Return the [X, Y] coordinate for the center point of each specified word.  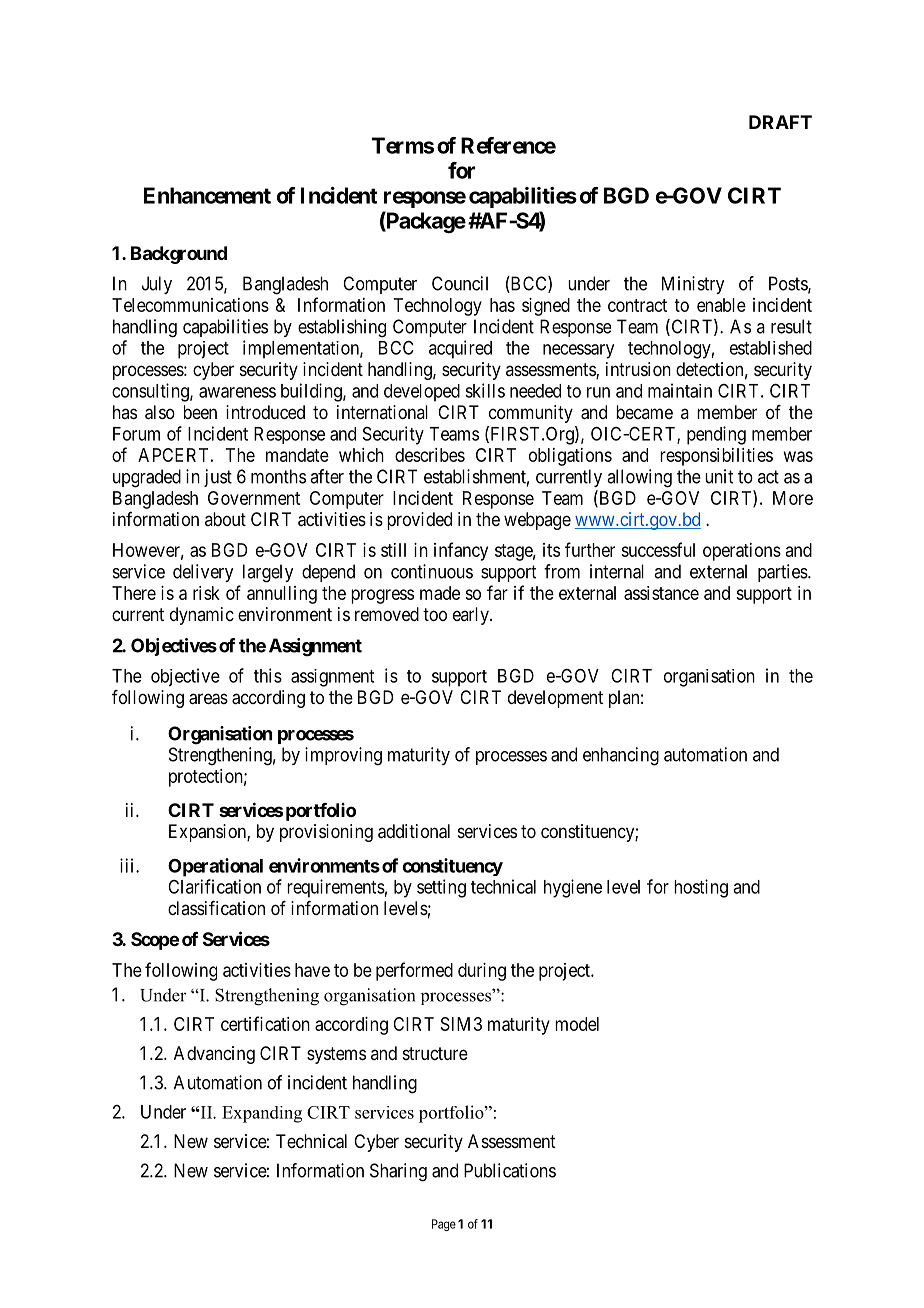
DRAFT [780, 122]
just [218, 478]
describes [430, 455]
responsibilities [716, 457]
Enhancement [207, 195]
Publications [510, 1170]
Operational [215, 867]
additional [414, 831]
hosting [701, 888]
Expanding [262, 1114]
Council [460, 283]
